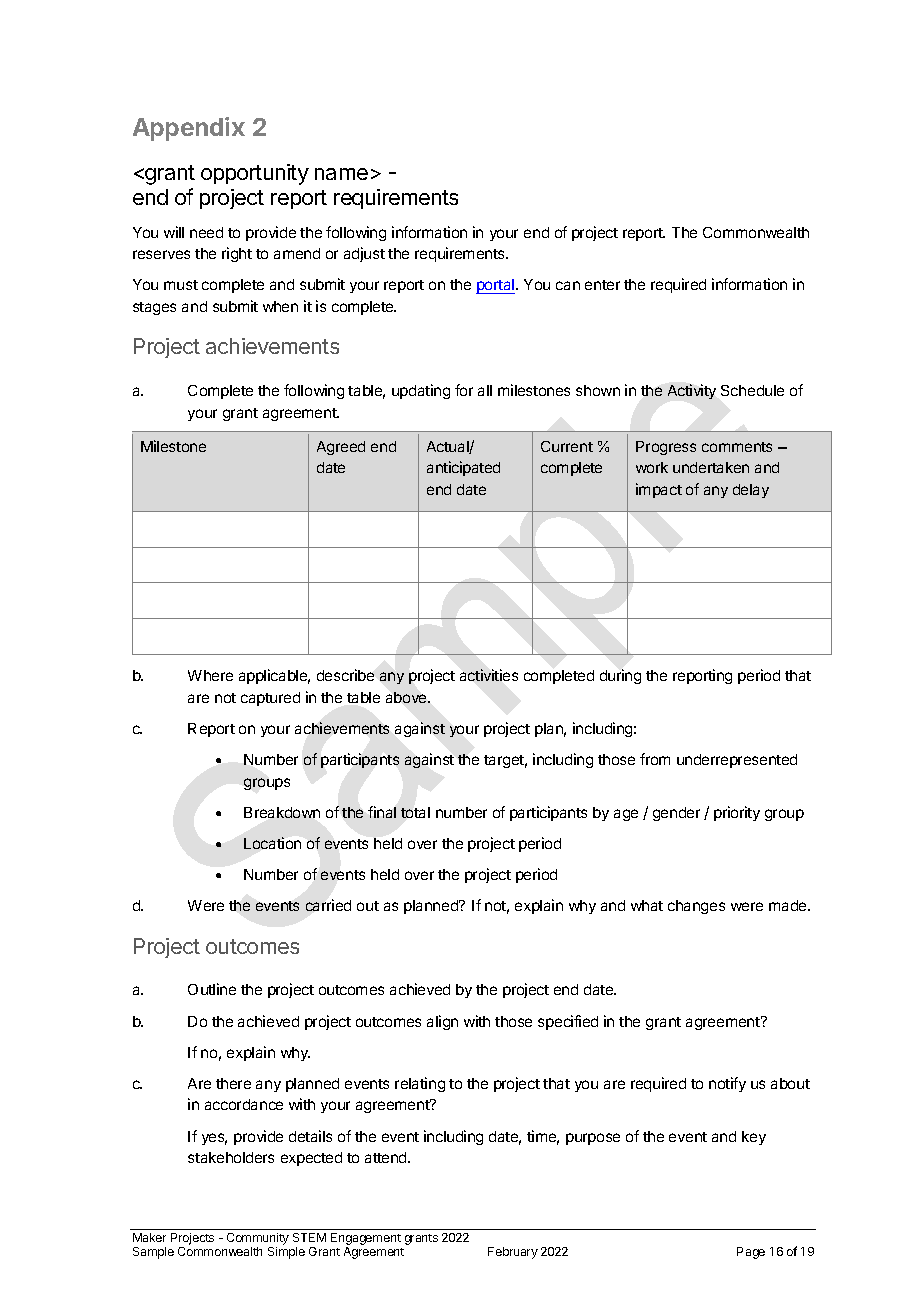  Describe the element at coordinates (231, 1157) in the document. I see `stakeholders` at that location.
